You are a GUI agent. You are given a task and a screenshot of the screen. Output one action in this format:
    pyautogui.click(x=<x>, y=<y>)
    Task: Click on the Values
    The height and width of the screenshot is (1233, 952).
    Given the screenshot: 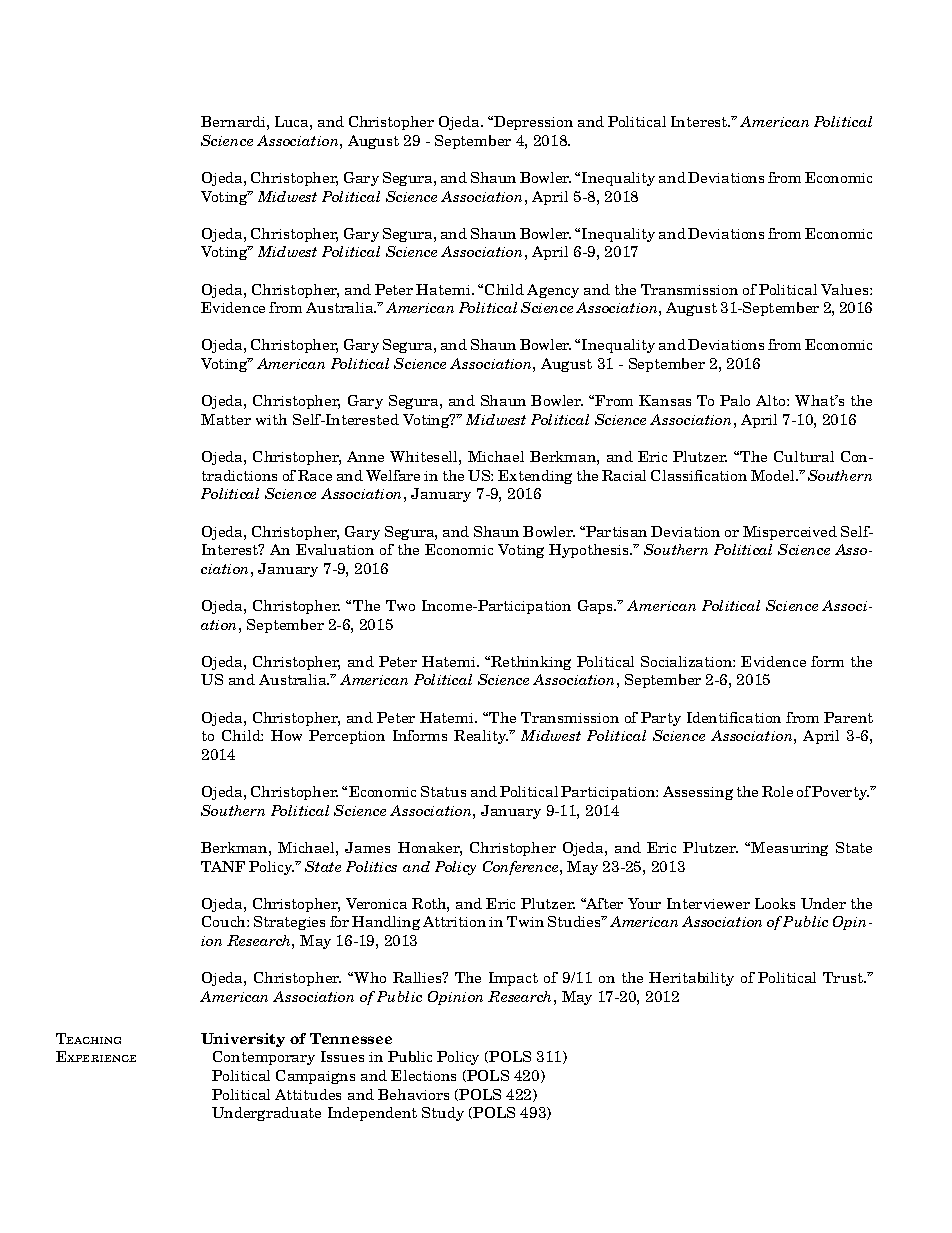 What is the action you would take?
    pyautogui.click(x=846, y=289)
